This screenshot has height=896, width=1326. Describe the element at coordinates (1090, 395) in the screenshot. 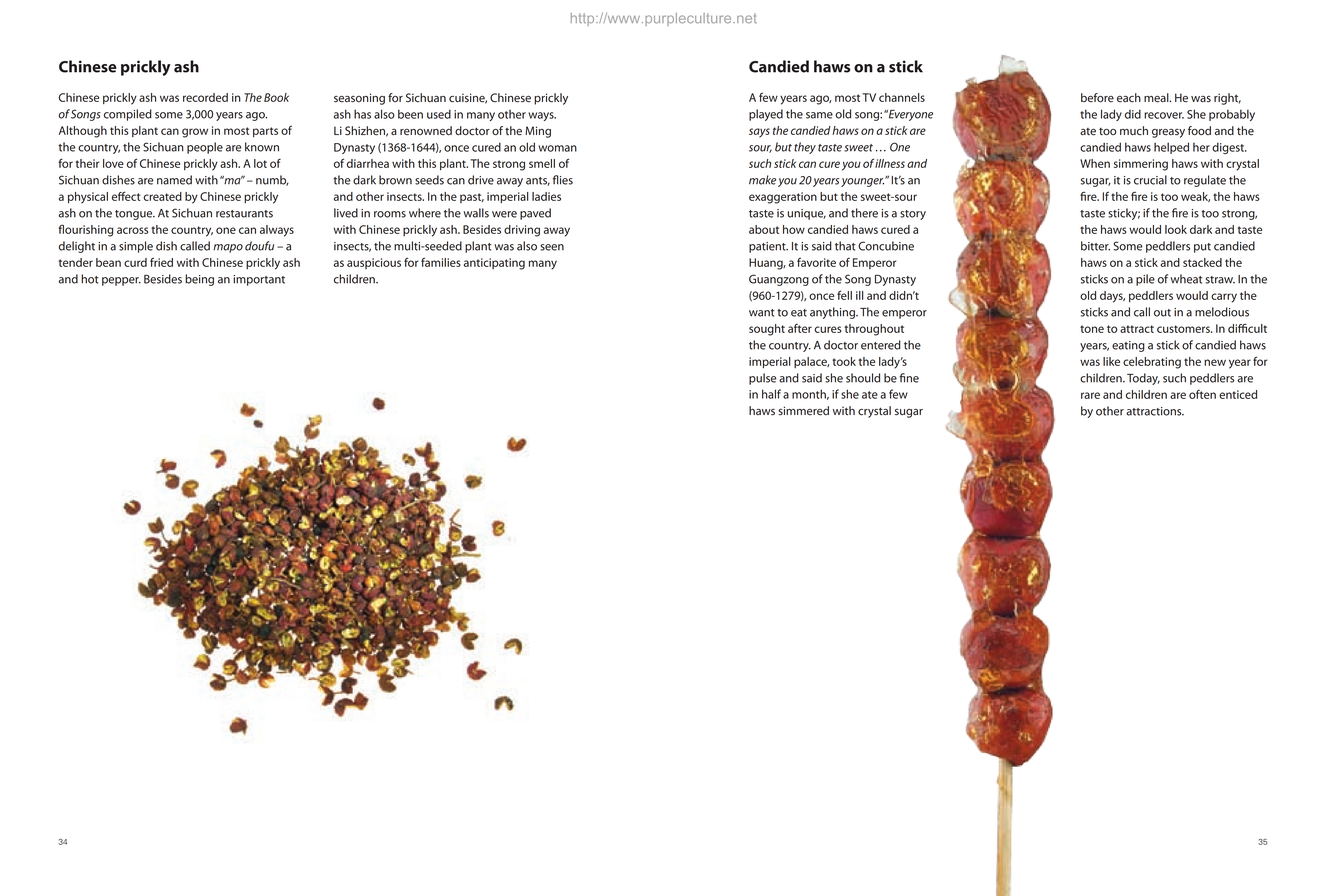

I see `rare` at that location.
